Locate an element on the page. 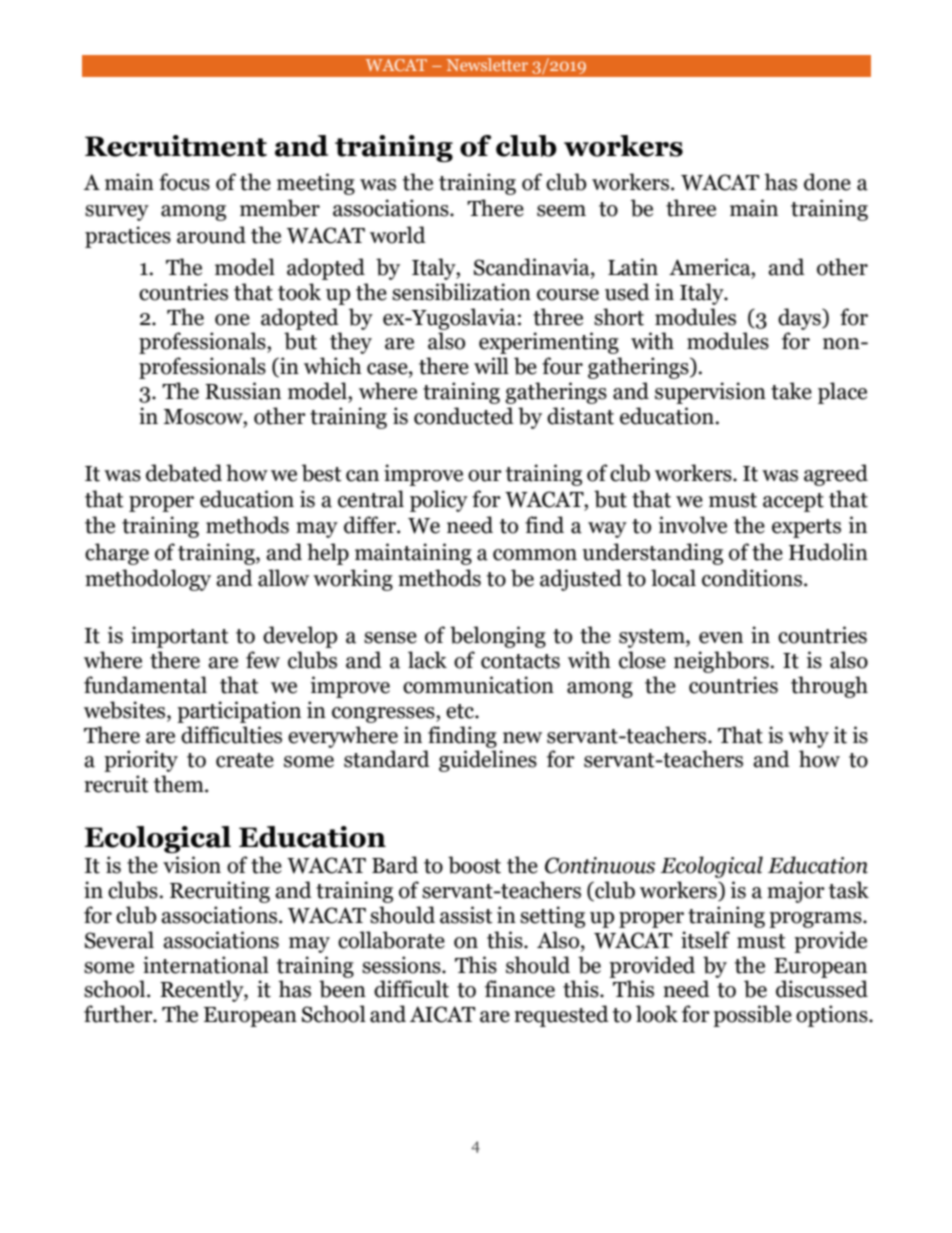  focus is located at coordinates (184, 182).
